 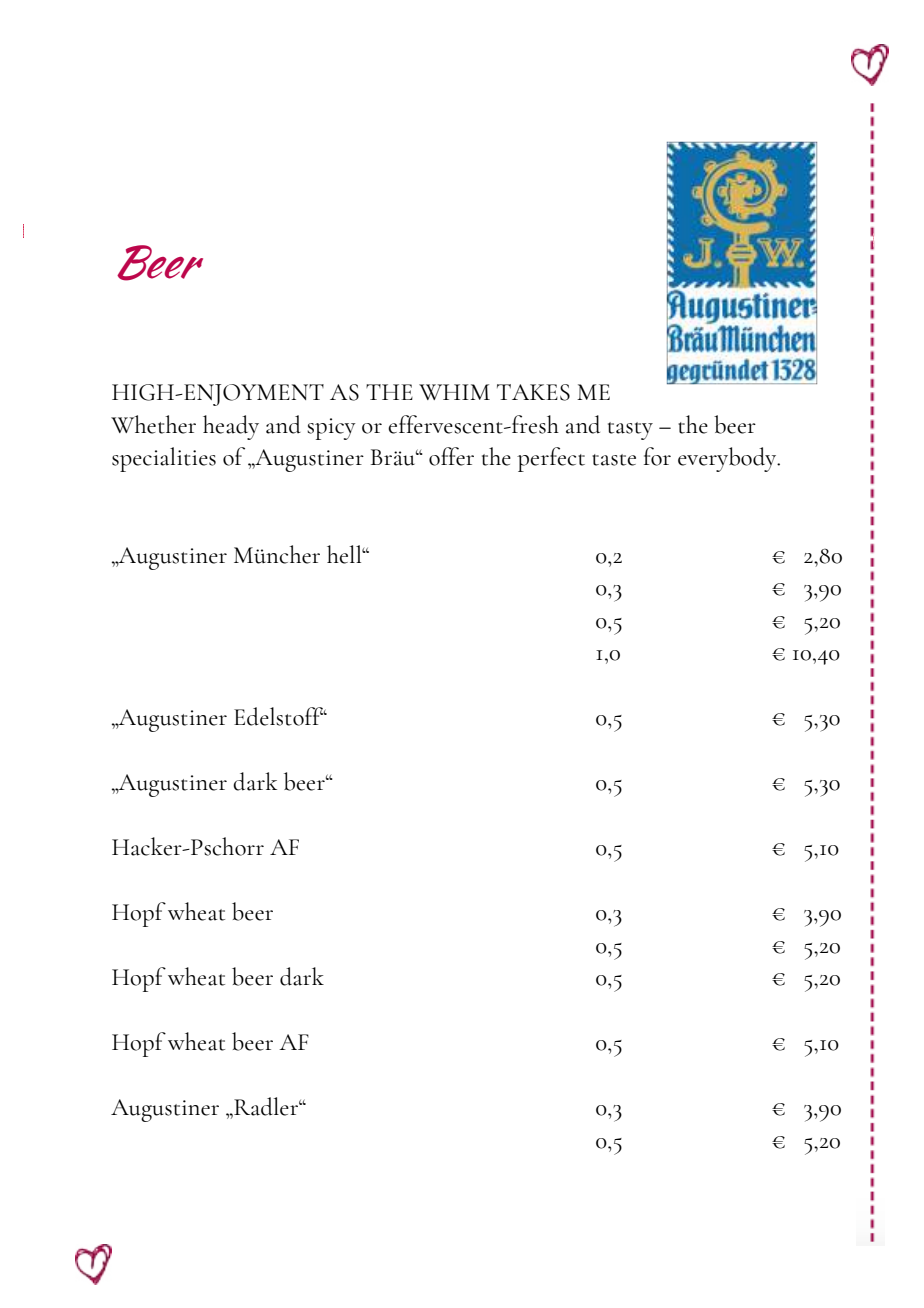 I want to click on heady, so click(x=231, y=427).
